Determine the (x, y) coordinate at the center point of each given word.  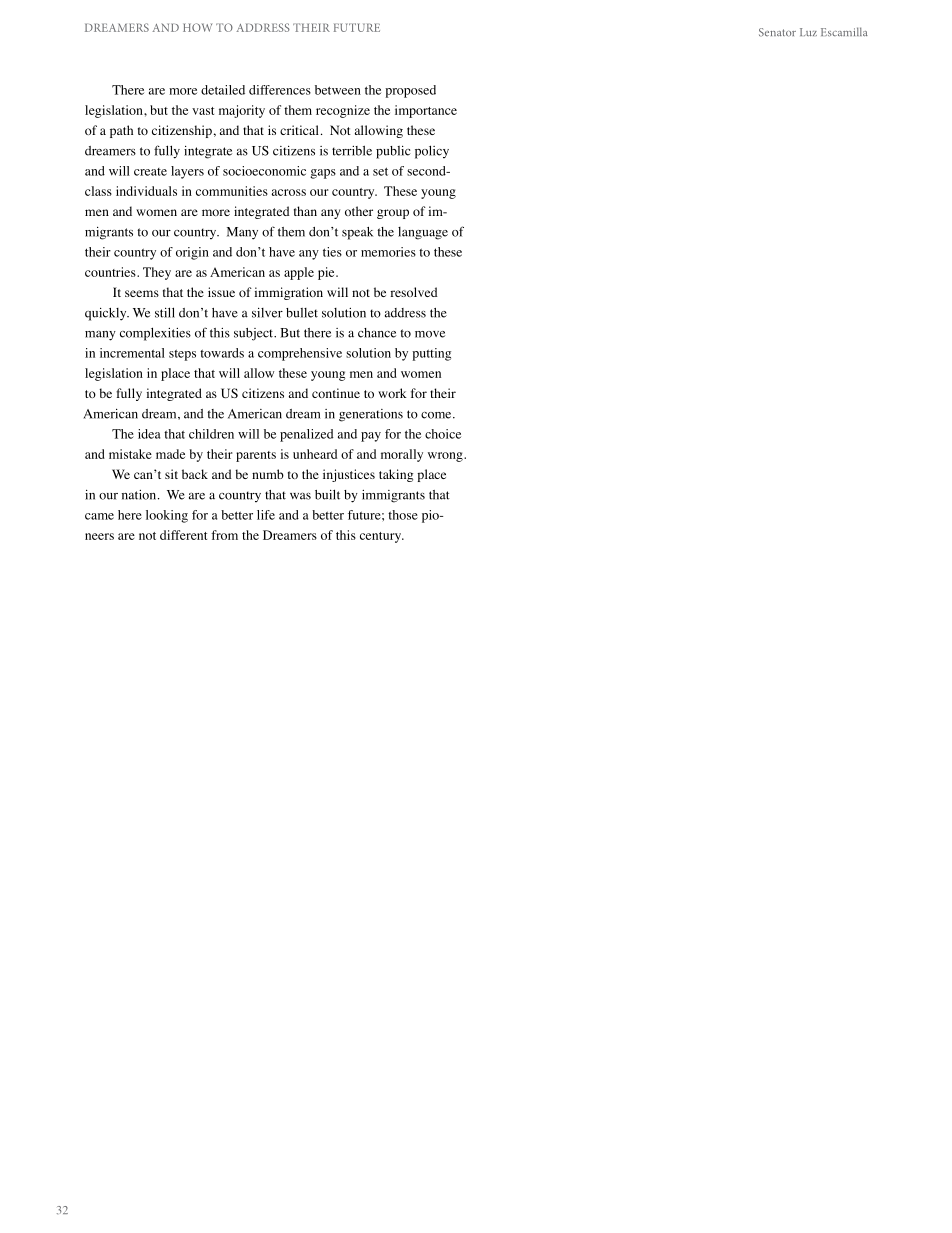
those (403, 515)
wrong (446, 457)
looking (167, 516)
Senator (777, 32)
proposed (410, 91)
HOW (197, 27)
